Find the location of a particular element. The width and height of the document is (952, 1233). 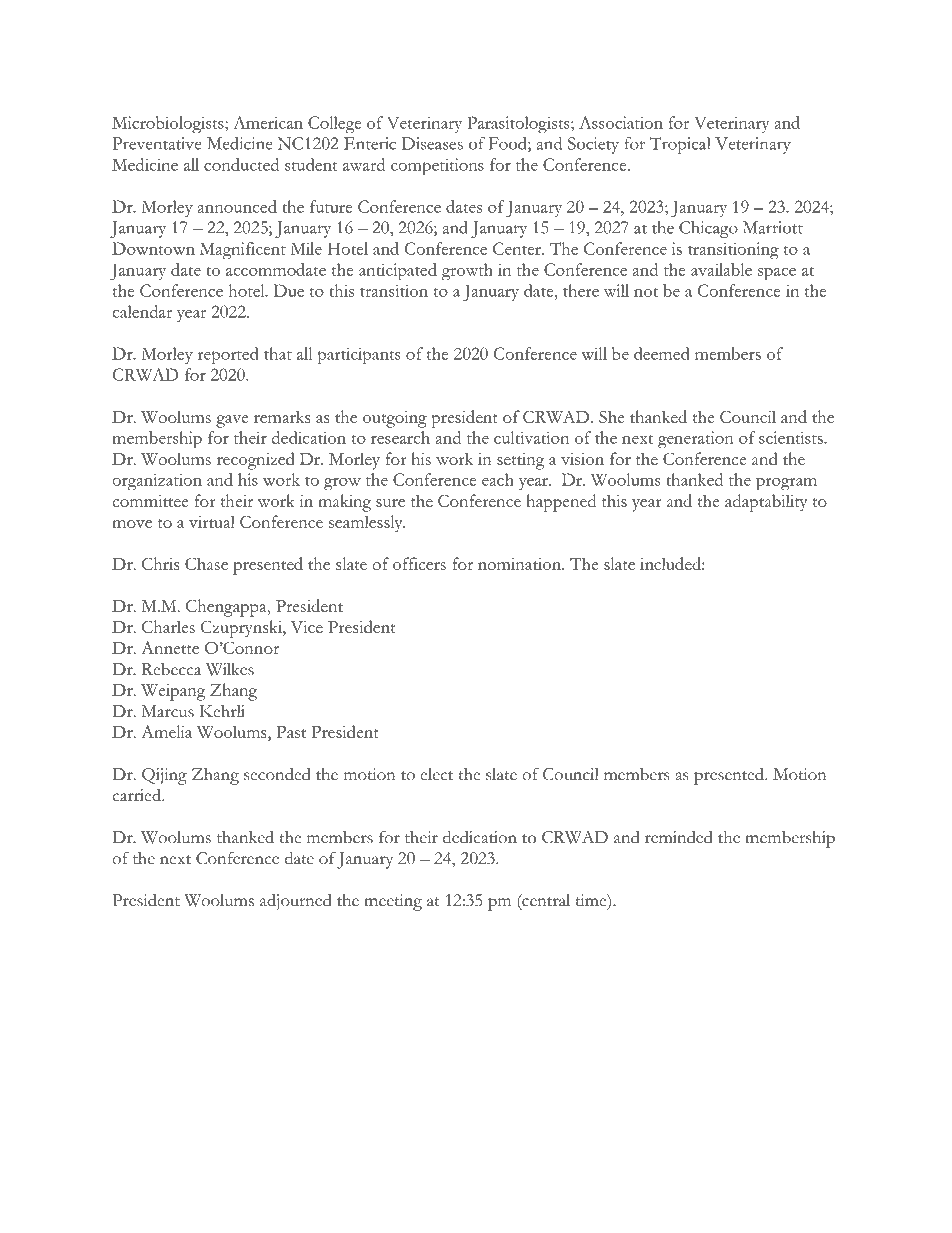

Diseases is located at coordinates (432, 143).
